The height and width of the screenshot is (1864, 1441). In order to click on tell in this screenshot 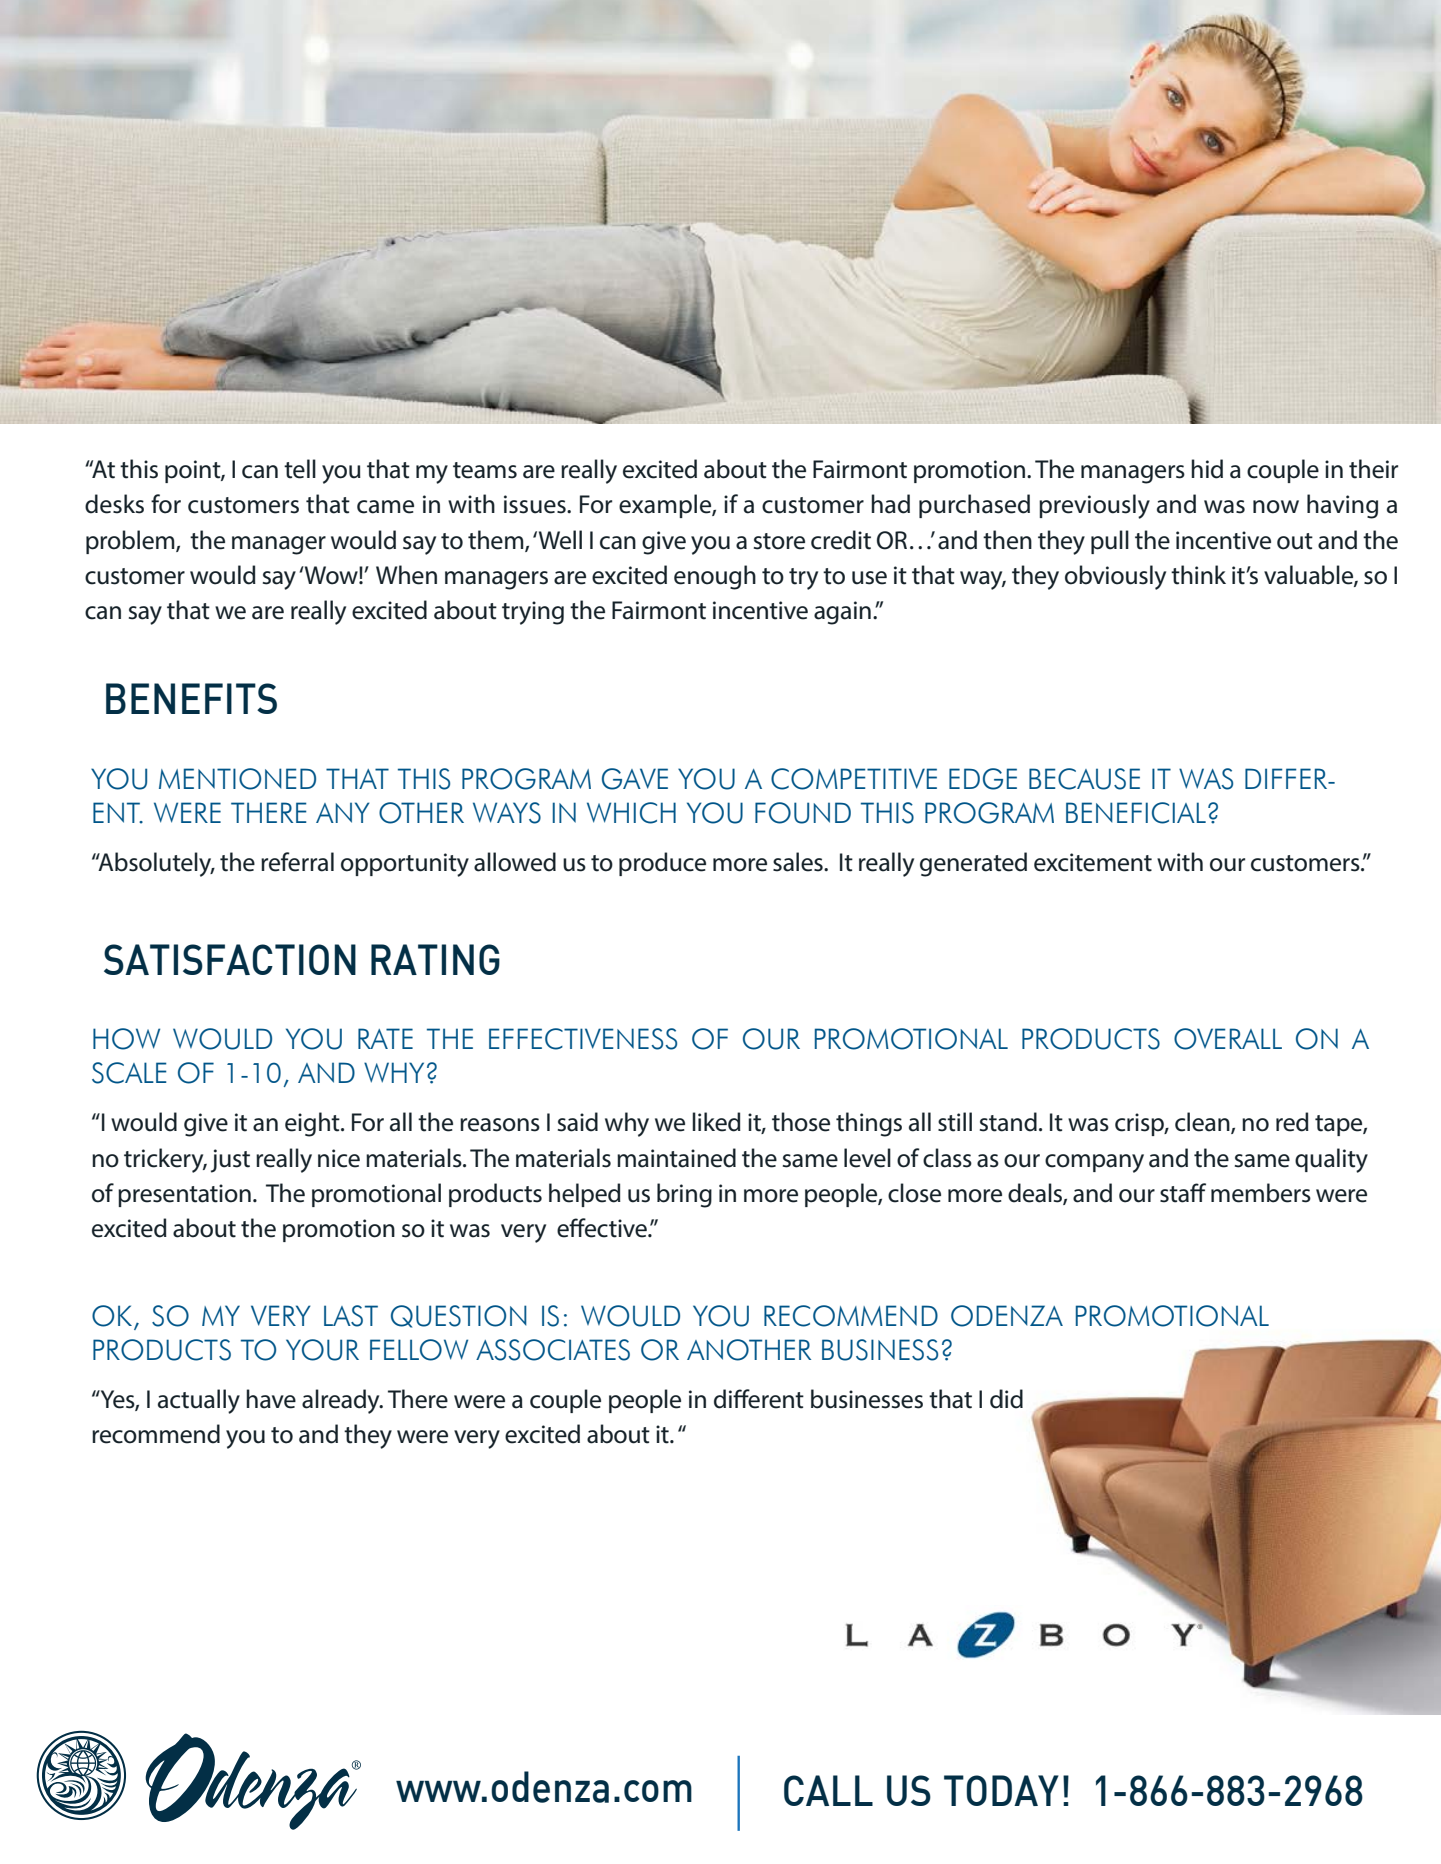, I will do `click(300, 469)`.
